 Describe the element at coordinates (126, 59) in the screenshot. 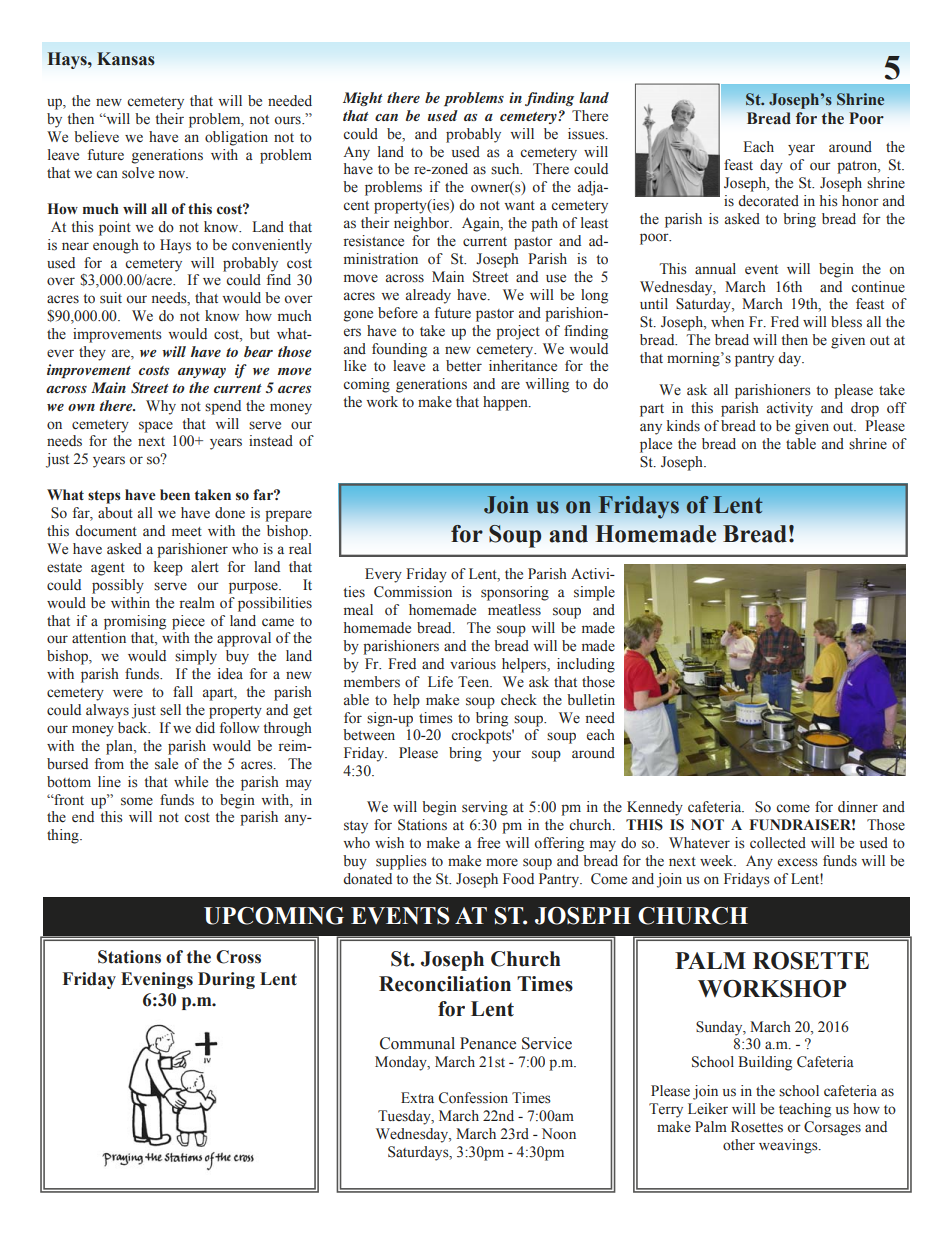

I see `Kansas` at that location.
